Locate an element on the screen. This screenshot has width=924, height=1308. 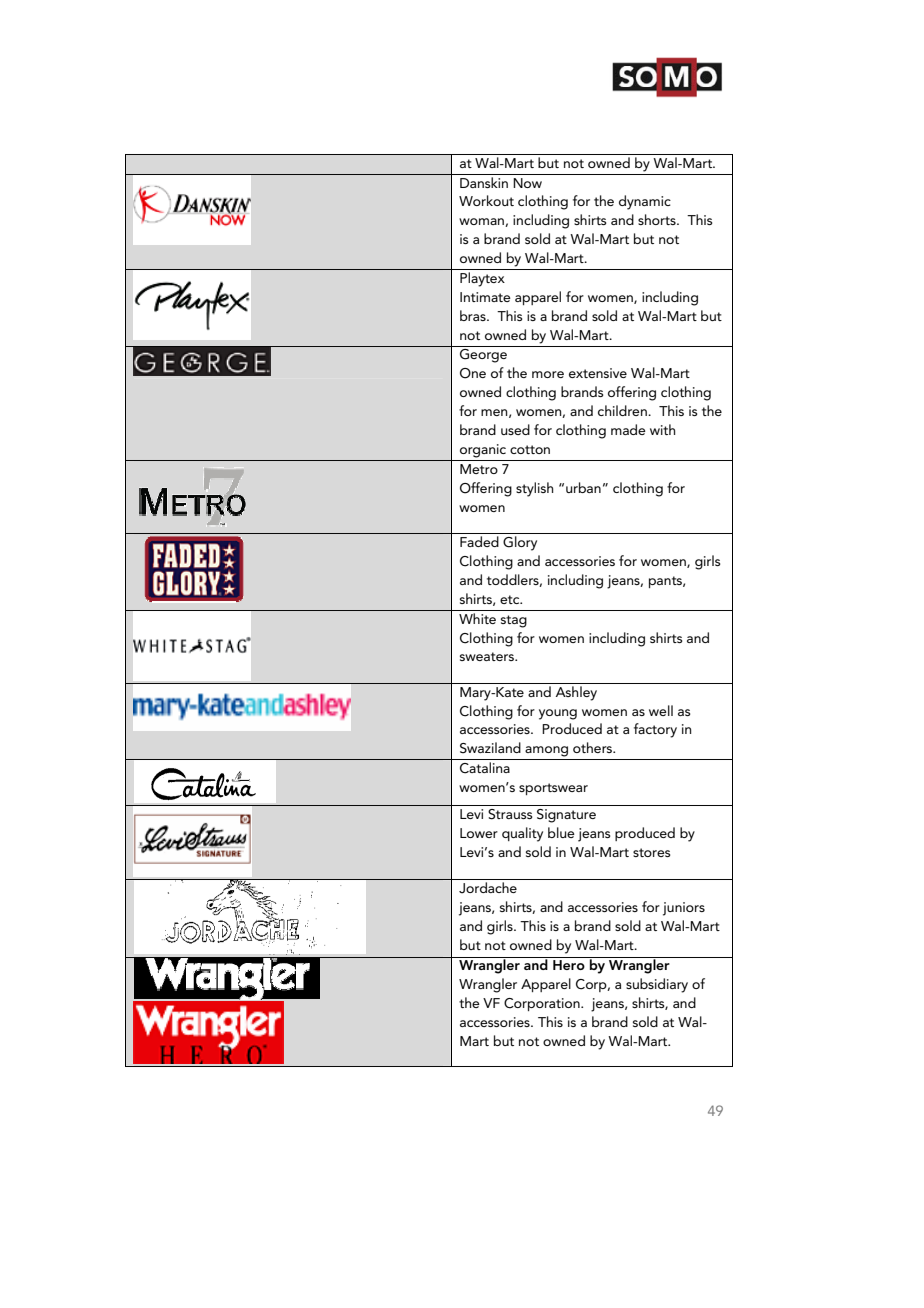
factory is located at coordinates (655, 730).
